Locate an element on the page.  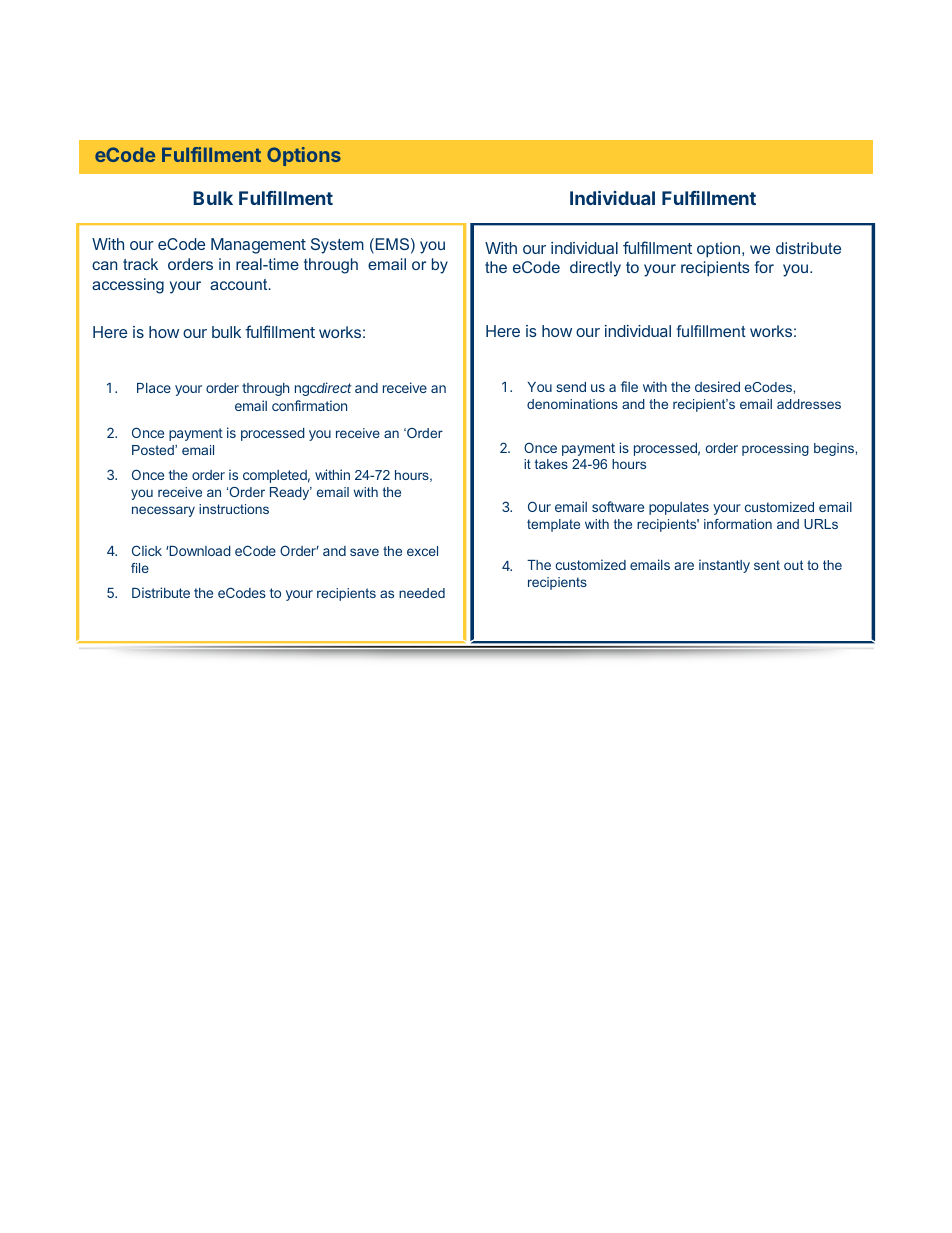
denominations is located at coordinates (572, 404).
